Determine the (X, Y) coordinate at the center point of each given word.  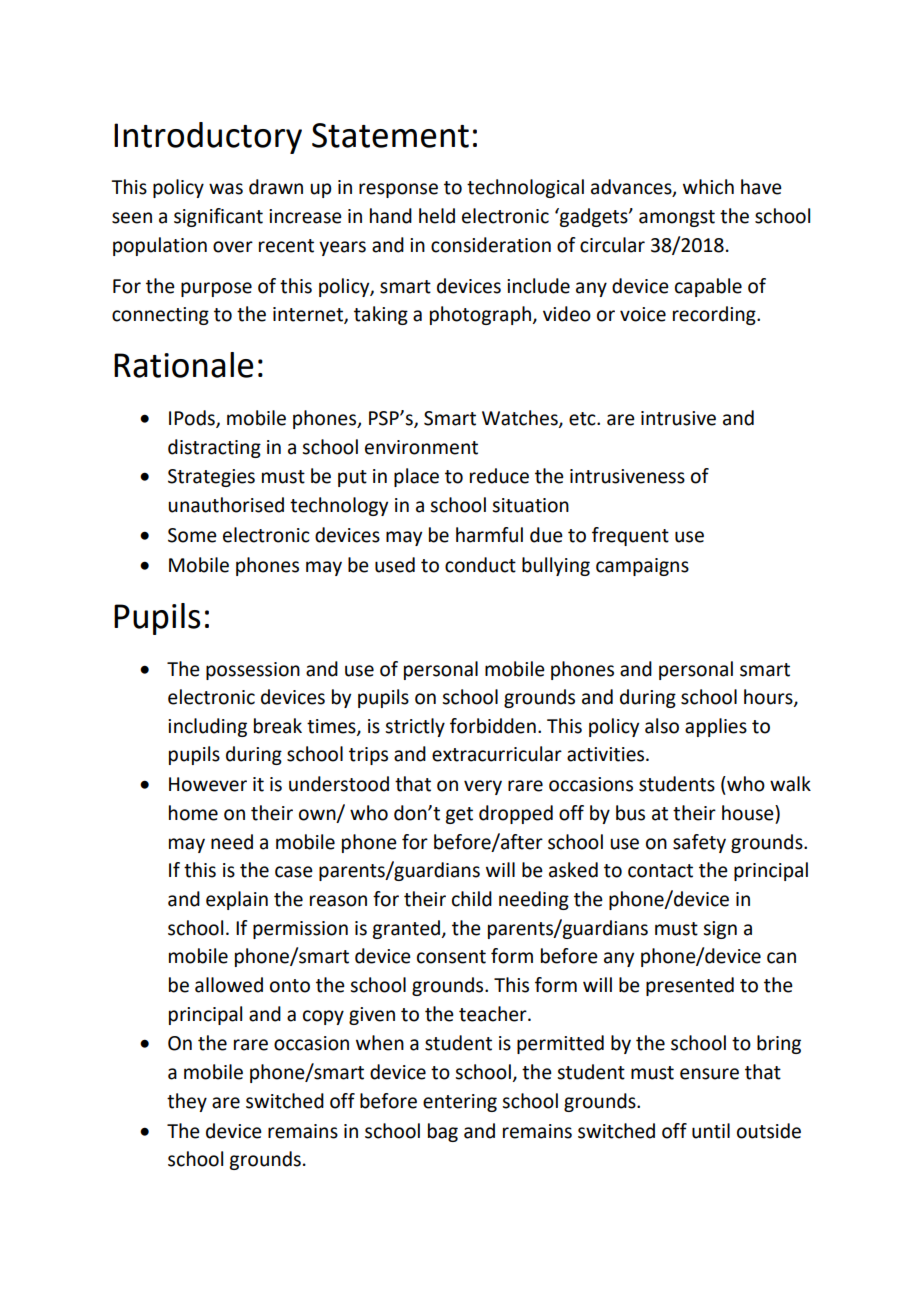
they (187, 1102)
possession (253, 671)
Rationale (183, 365)
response (398, 190)
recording (715, 315)
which (708, 187)
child (472, 899)
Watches (521, 419)
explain (237, 900)
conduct (480, 565)
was (226, 189)
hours (769, 698)
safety (699, 843)
